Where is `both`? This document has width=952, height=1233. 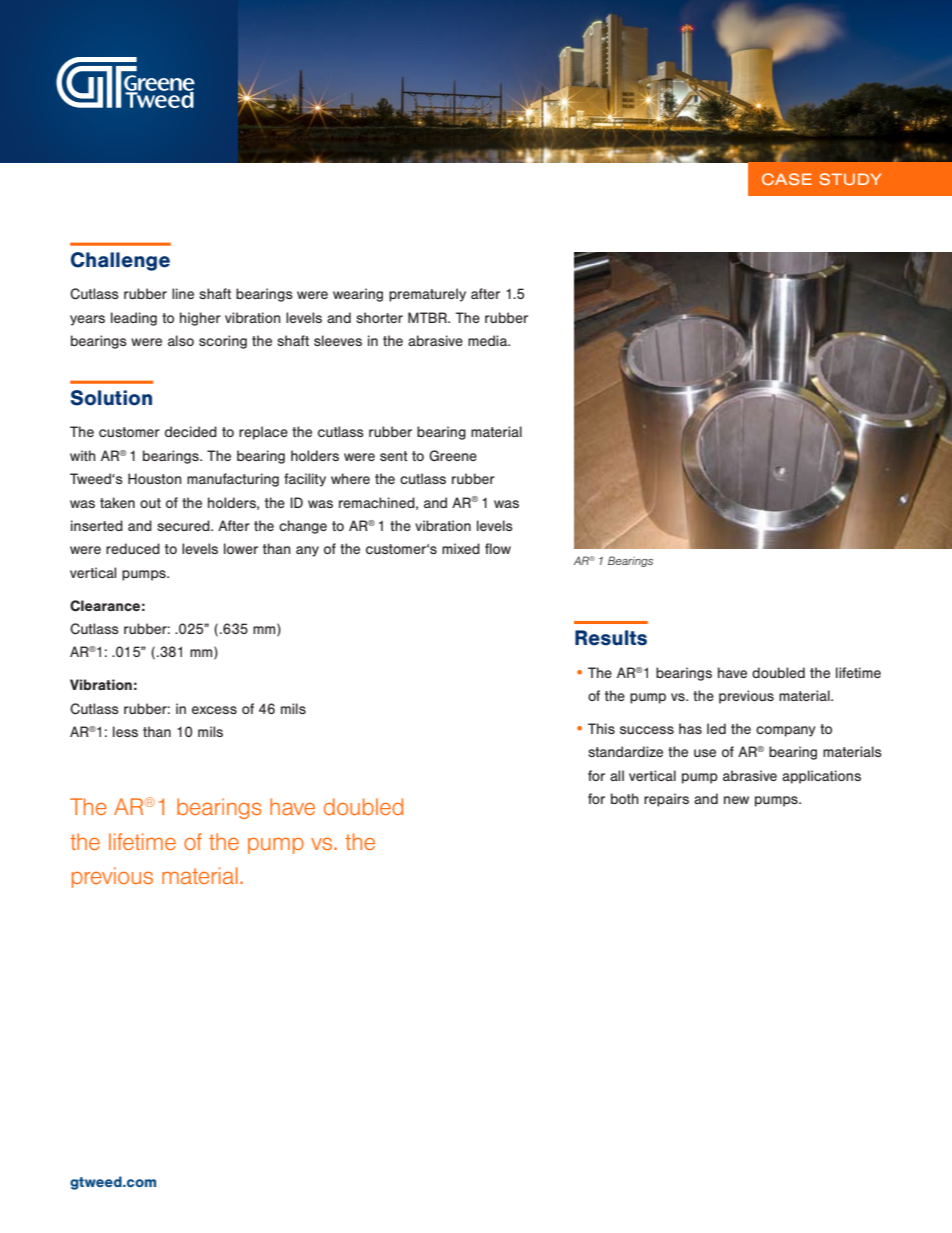
both is located at coordinates (625, 798).
